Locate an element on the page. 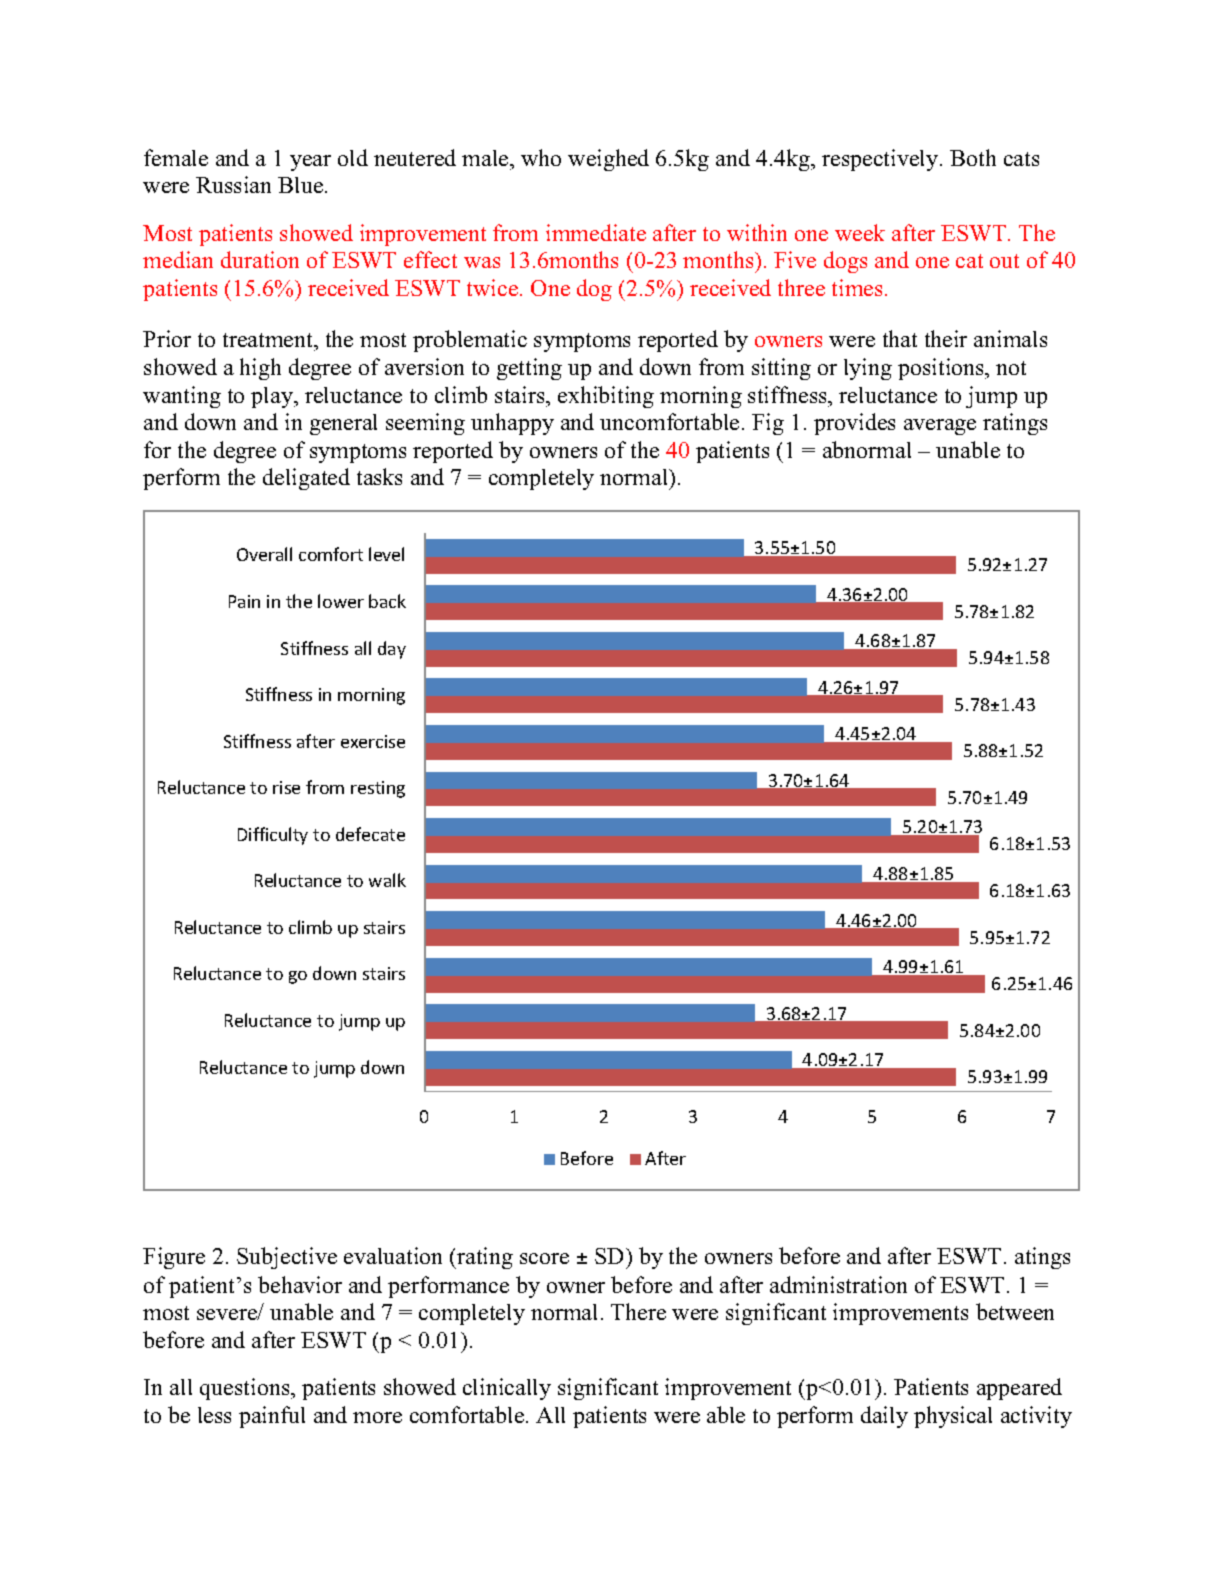 This image has width=1223, height=1582. Overall is located at coordinates (264, 554).
